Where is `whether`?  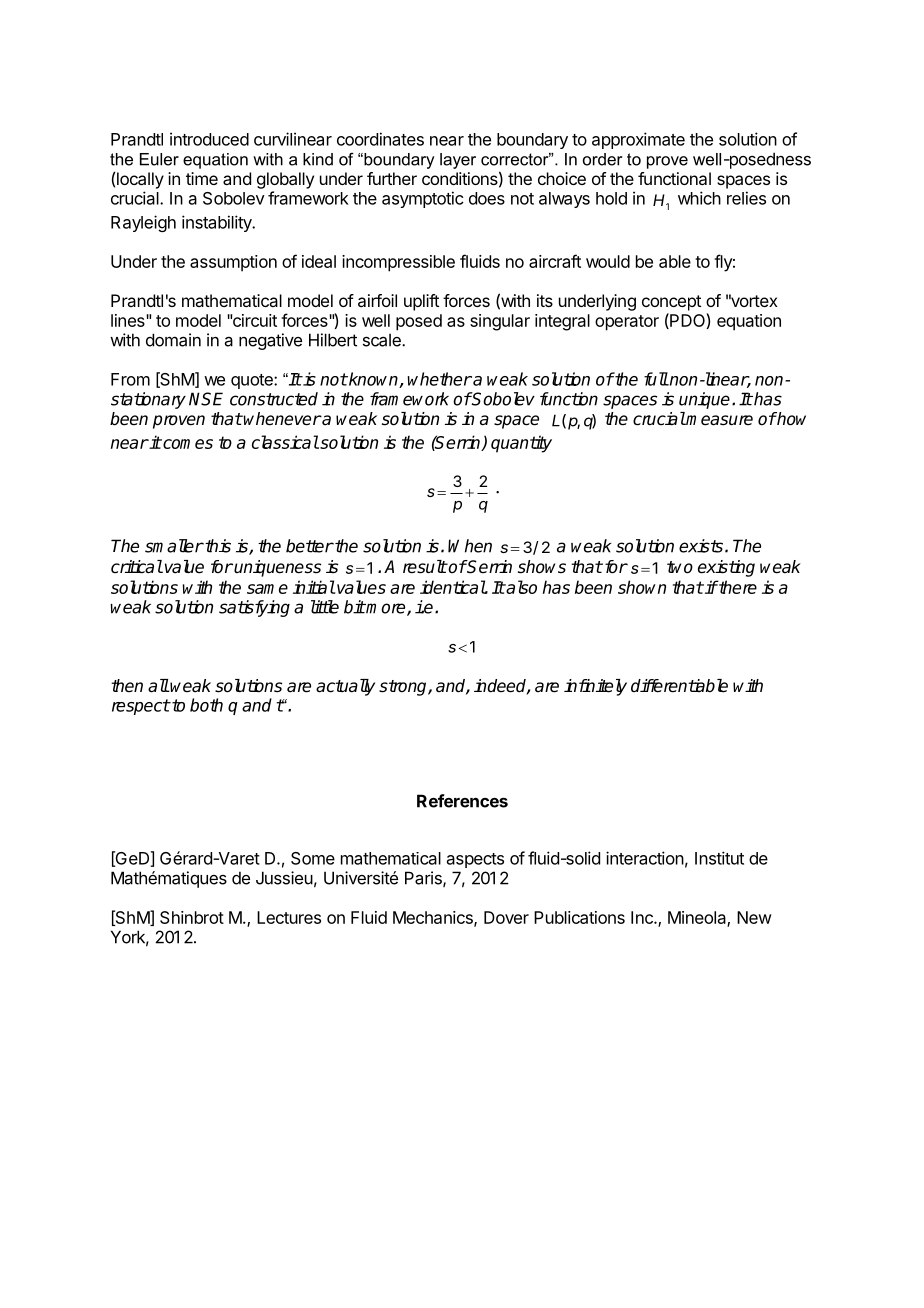 whether is located at coordinates (440, 379).
